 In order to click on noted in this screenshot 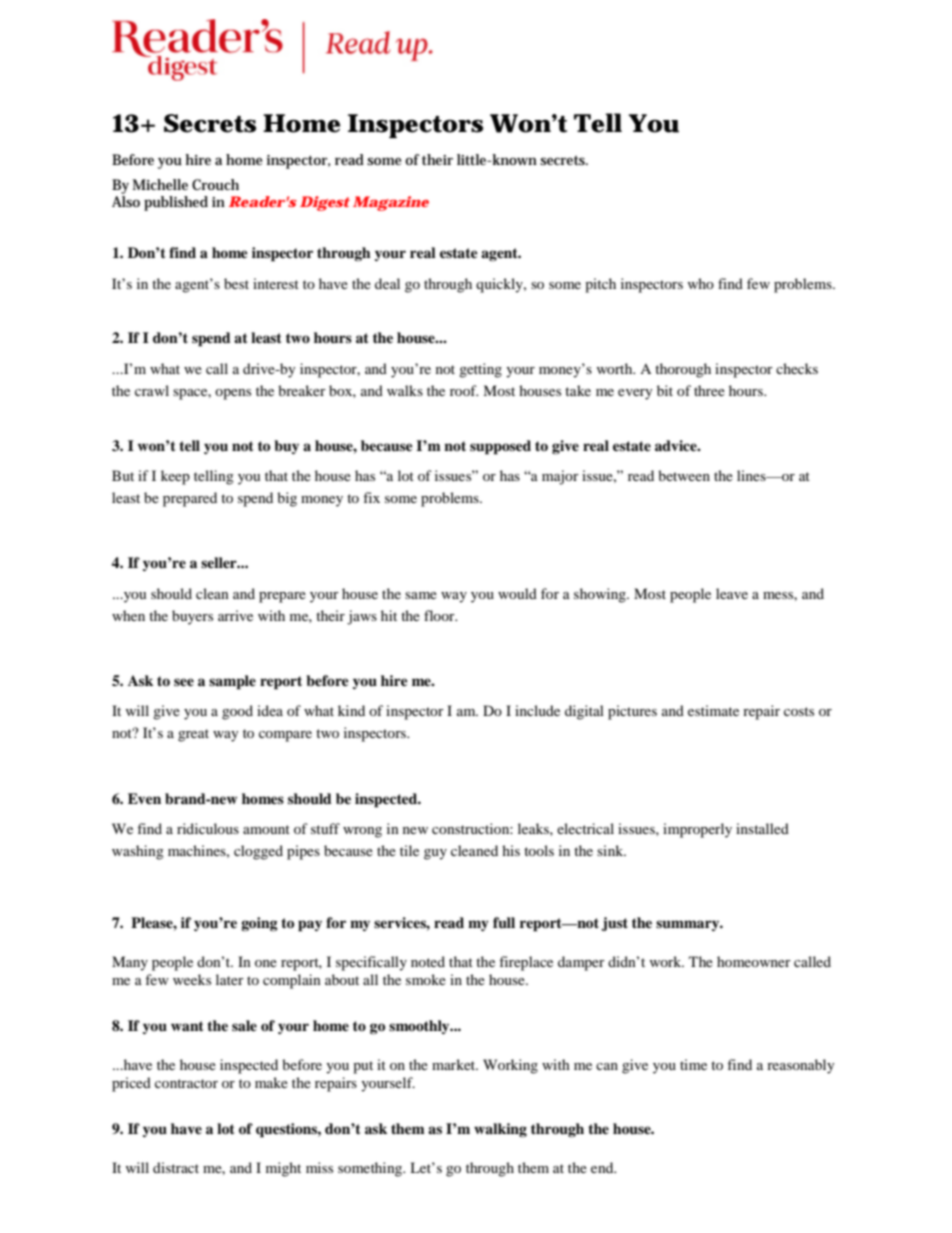, I will do `click(428, 961)`.
